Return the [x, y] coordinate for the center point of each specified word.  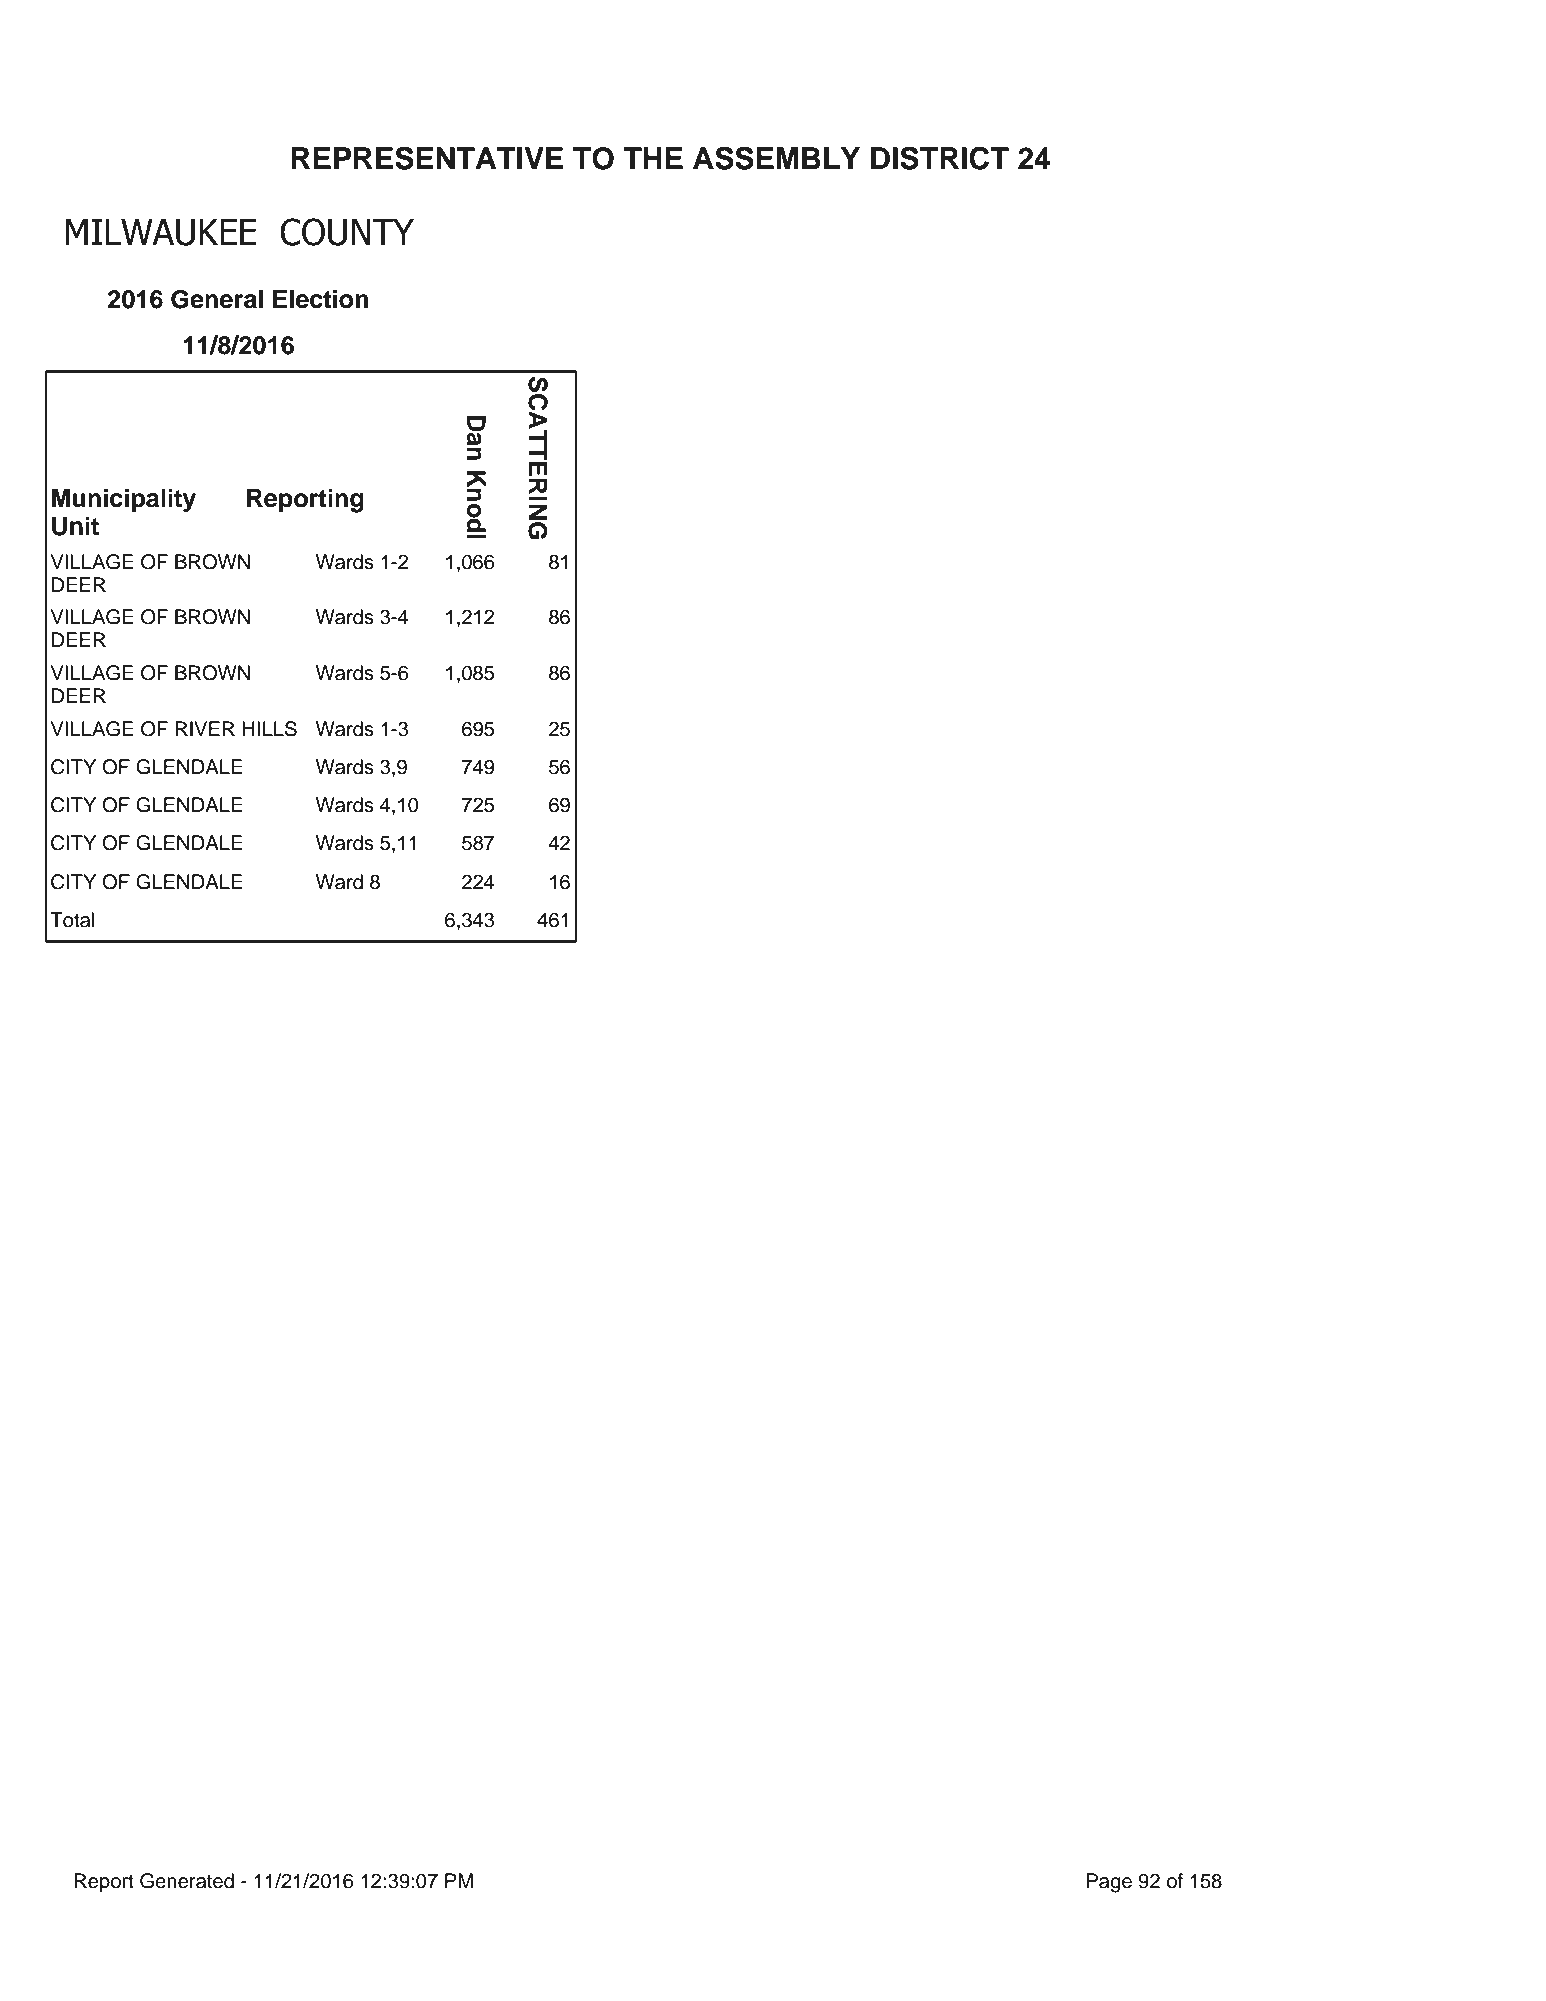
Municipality [124, 500]
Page [1109, 1883]
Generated [187, 1881]
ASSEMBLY [776, 158]
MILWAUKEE [161, 232]
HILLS [269, 729]
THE [653, 158]
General [217, 299]
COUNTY [347, 232]
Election [321, 299]
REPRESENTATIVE [427, 158]
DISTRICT [940, 158]
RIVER [205, 728]
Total [72, 920]
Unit [75, 526]
